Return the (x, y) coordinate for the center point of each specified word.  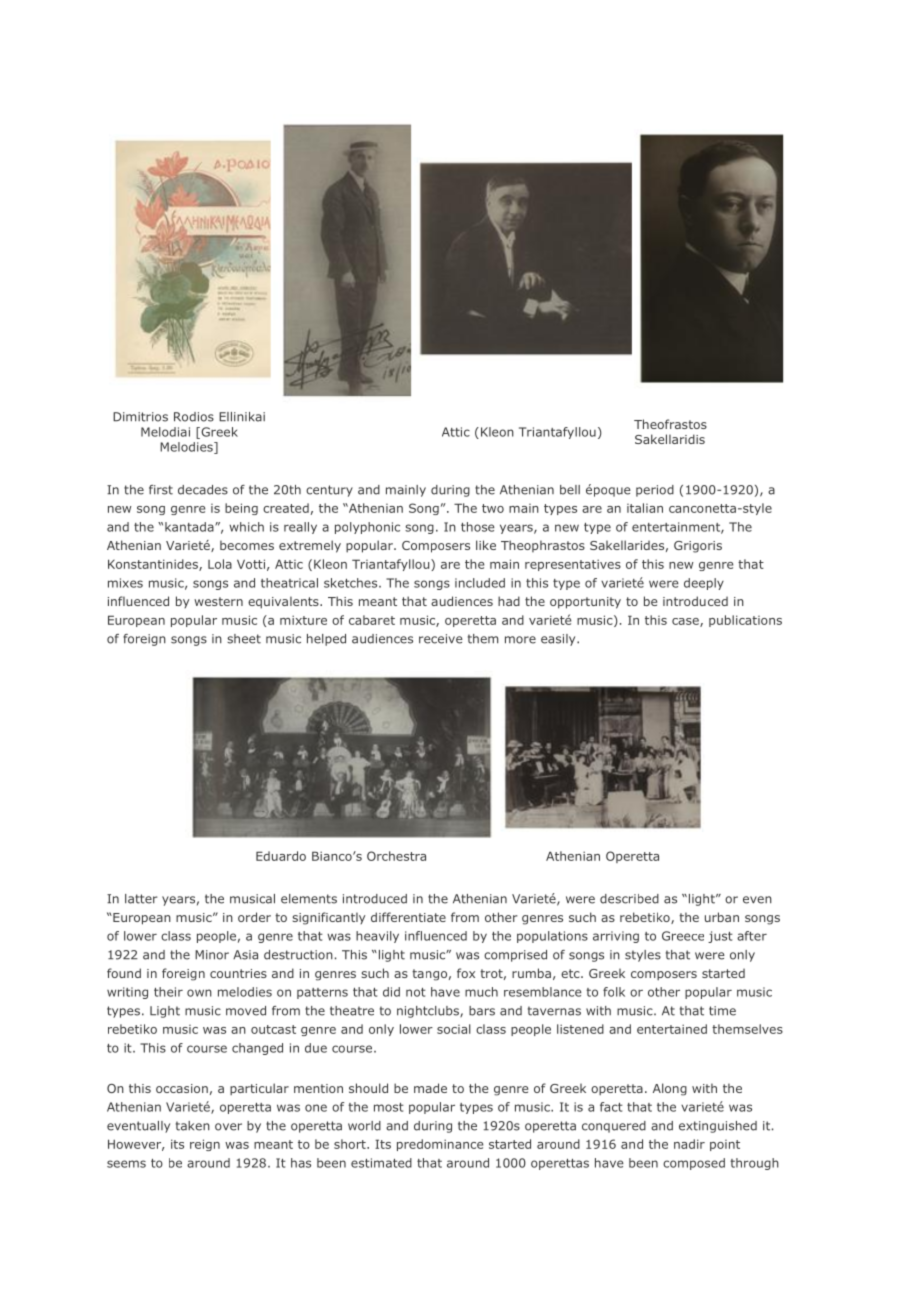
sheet (244, 639)
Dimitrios (140, 417)
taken (193, 1126)
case (686, 622)
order (254, 917)
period (655, 491)
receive (441, 639)
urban (722, 917)
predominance (440, 1145)
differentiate (408, 917)
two (493, 508)
